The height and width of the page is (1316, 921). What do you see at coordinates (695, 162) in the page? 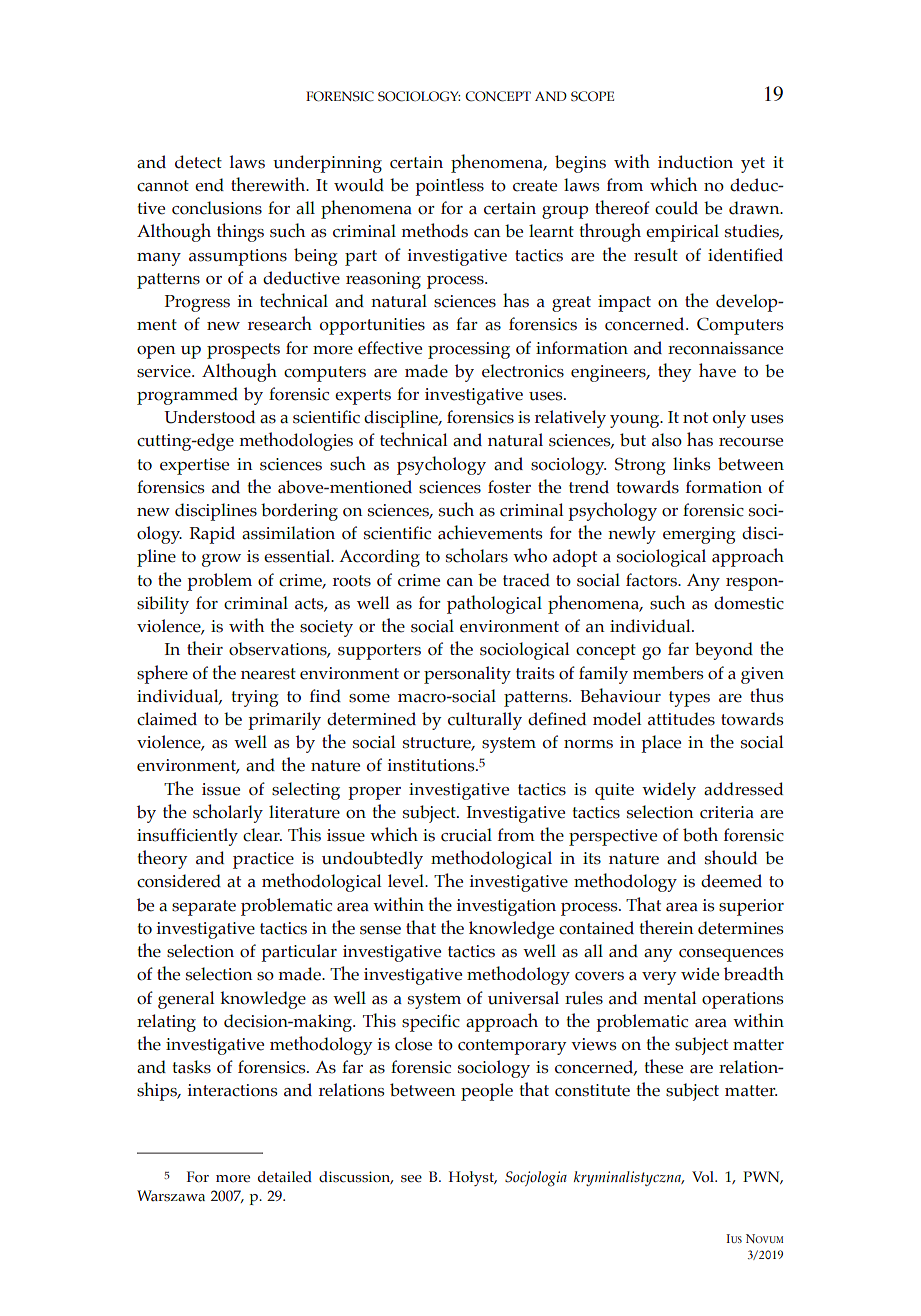
I see `induction` at bounding box center [695, 162].
